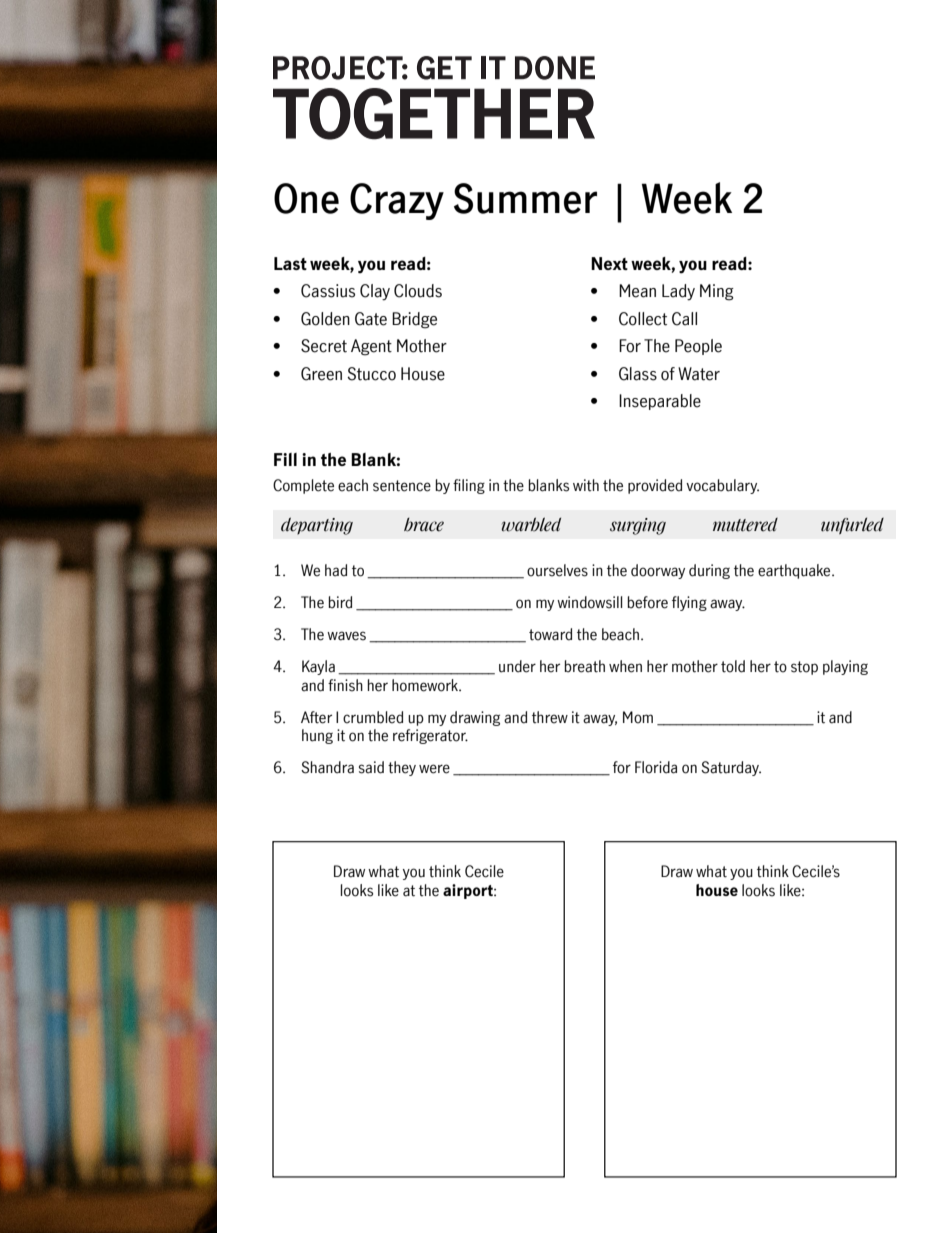  Describe the element at coordinates (550, 717) in the image. I see `threw` at that location.
